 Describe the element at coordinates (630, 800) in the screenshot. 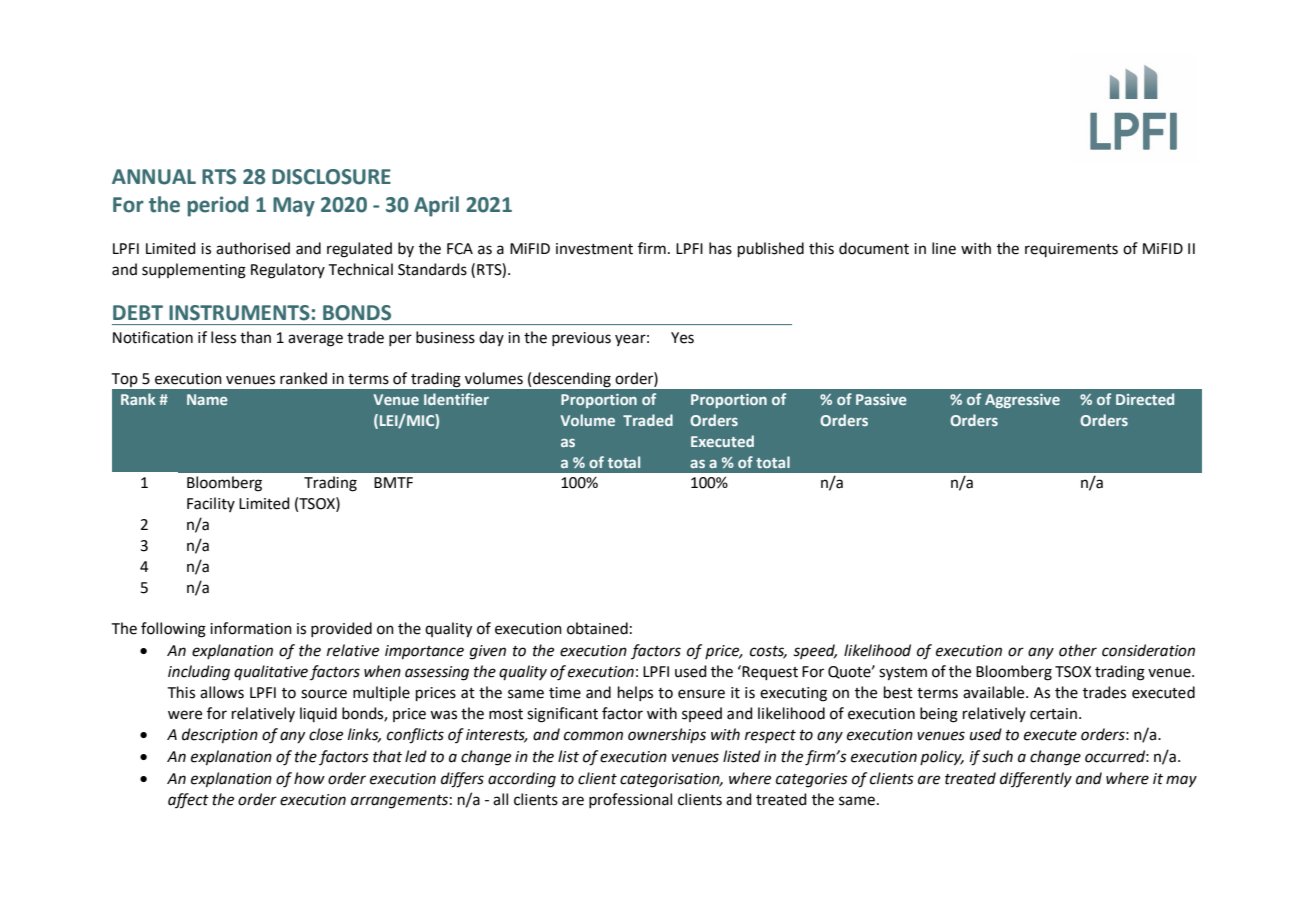

I see `professional` at that location.
